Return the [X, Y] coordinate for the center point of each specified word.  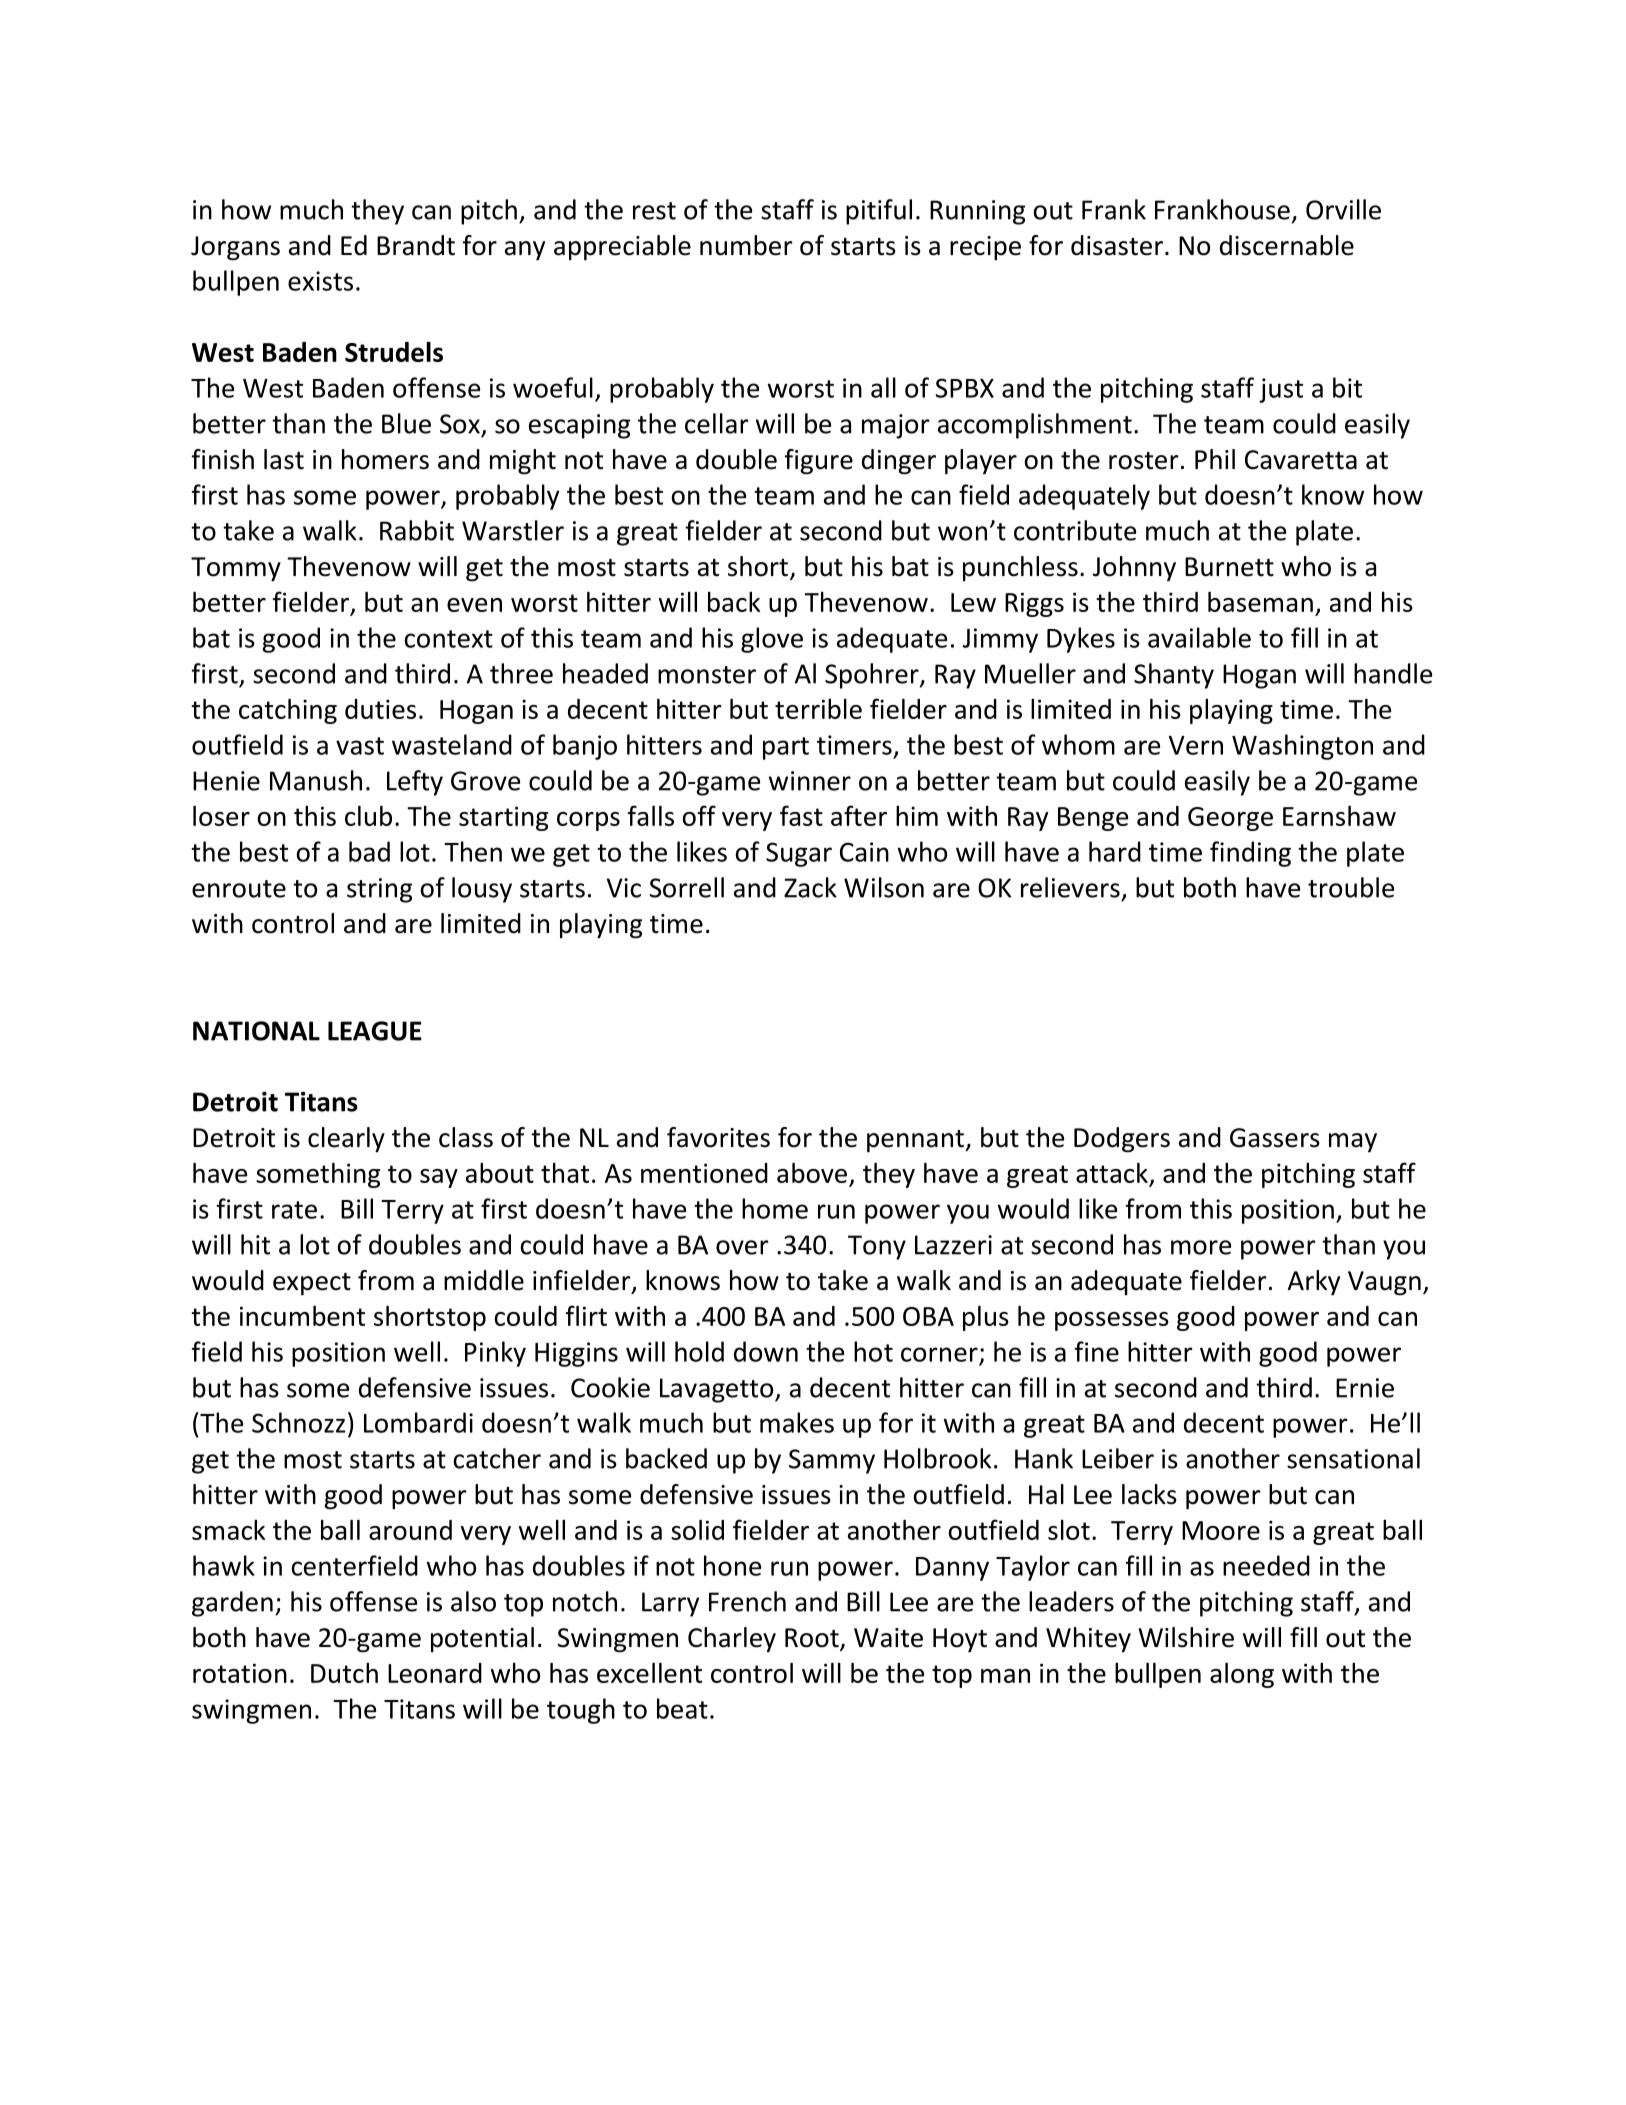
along [1242, 1675]
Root [813, 1639]
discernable [1287, 245]
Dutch [344, 1673]
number [746, 245]
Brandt [416, 245]
